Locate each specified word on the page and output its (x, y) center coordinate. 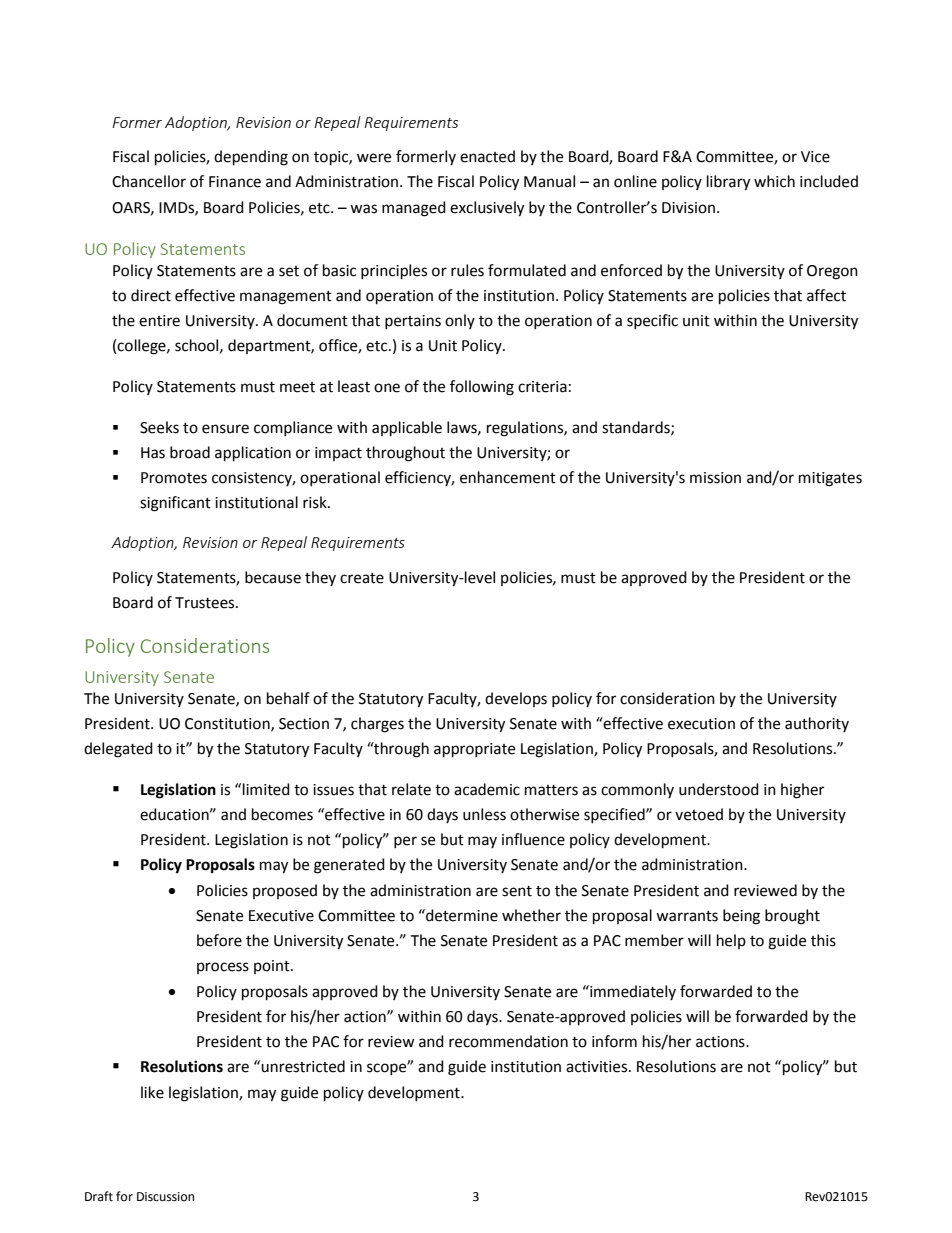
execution (701, 724)
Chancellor (149, 181)
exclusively (487, 209)
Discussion (165, 1197)
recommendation (508, 1041)
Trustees (206, 603)
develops (516, 699)
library (728, 183)
